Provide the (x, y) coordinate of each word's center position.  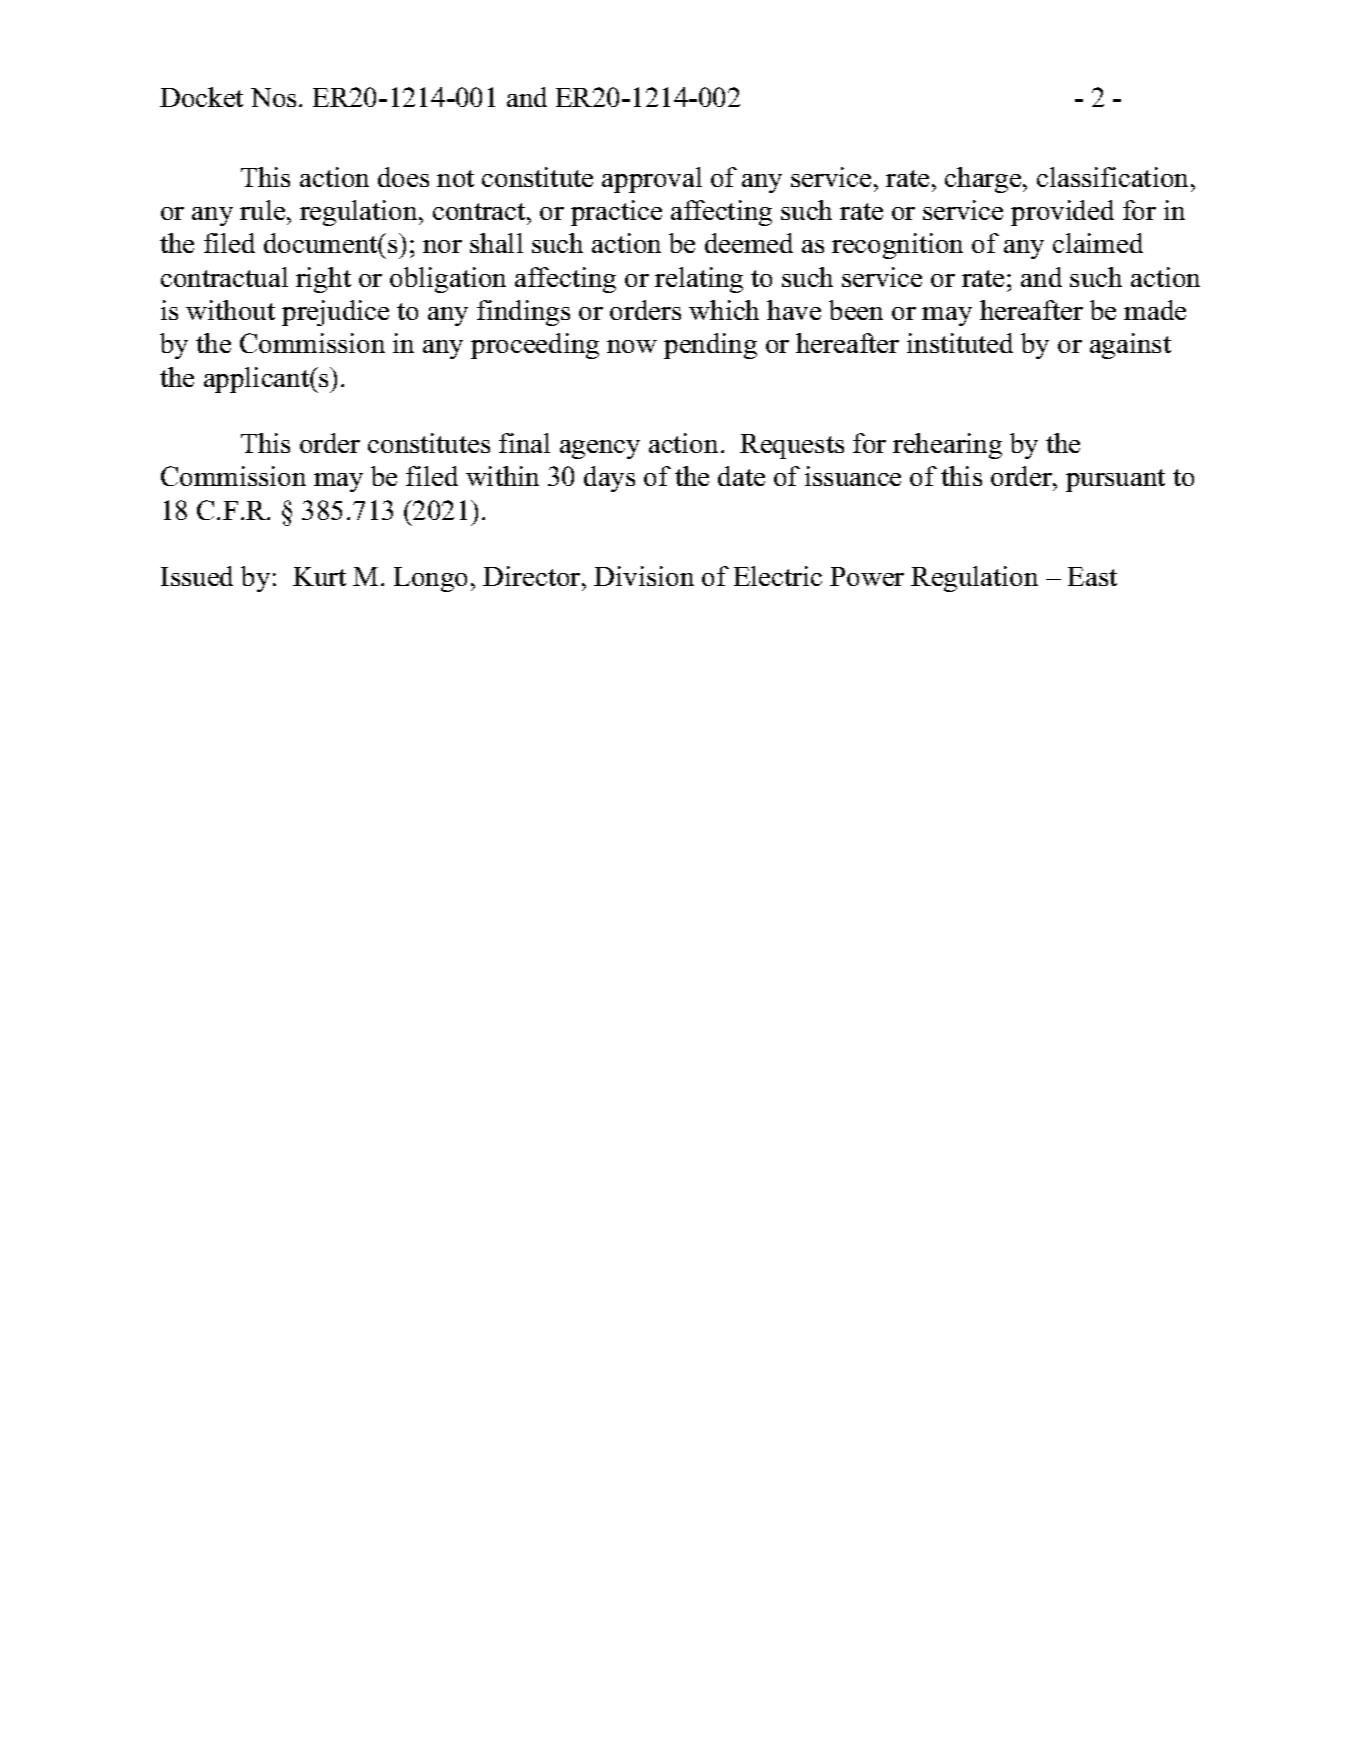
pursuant (1115, 480)
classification (1114, 177)
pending (710, 346)
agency (600, 449)
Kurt (319, 576)
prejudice (335, 313)
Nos (273, 97)
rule (264, 210)
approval (652, 180)
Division (644, 576)
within (502, 476)
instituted (960, 343)
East (1092, 576)
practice (616, 213)
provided (1062, 213)
